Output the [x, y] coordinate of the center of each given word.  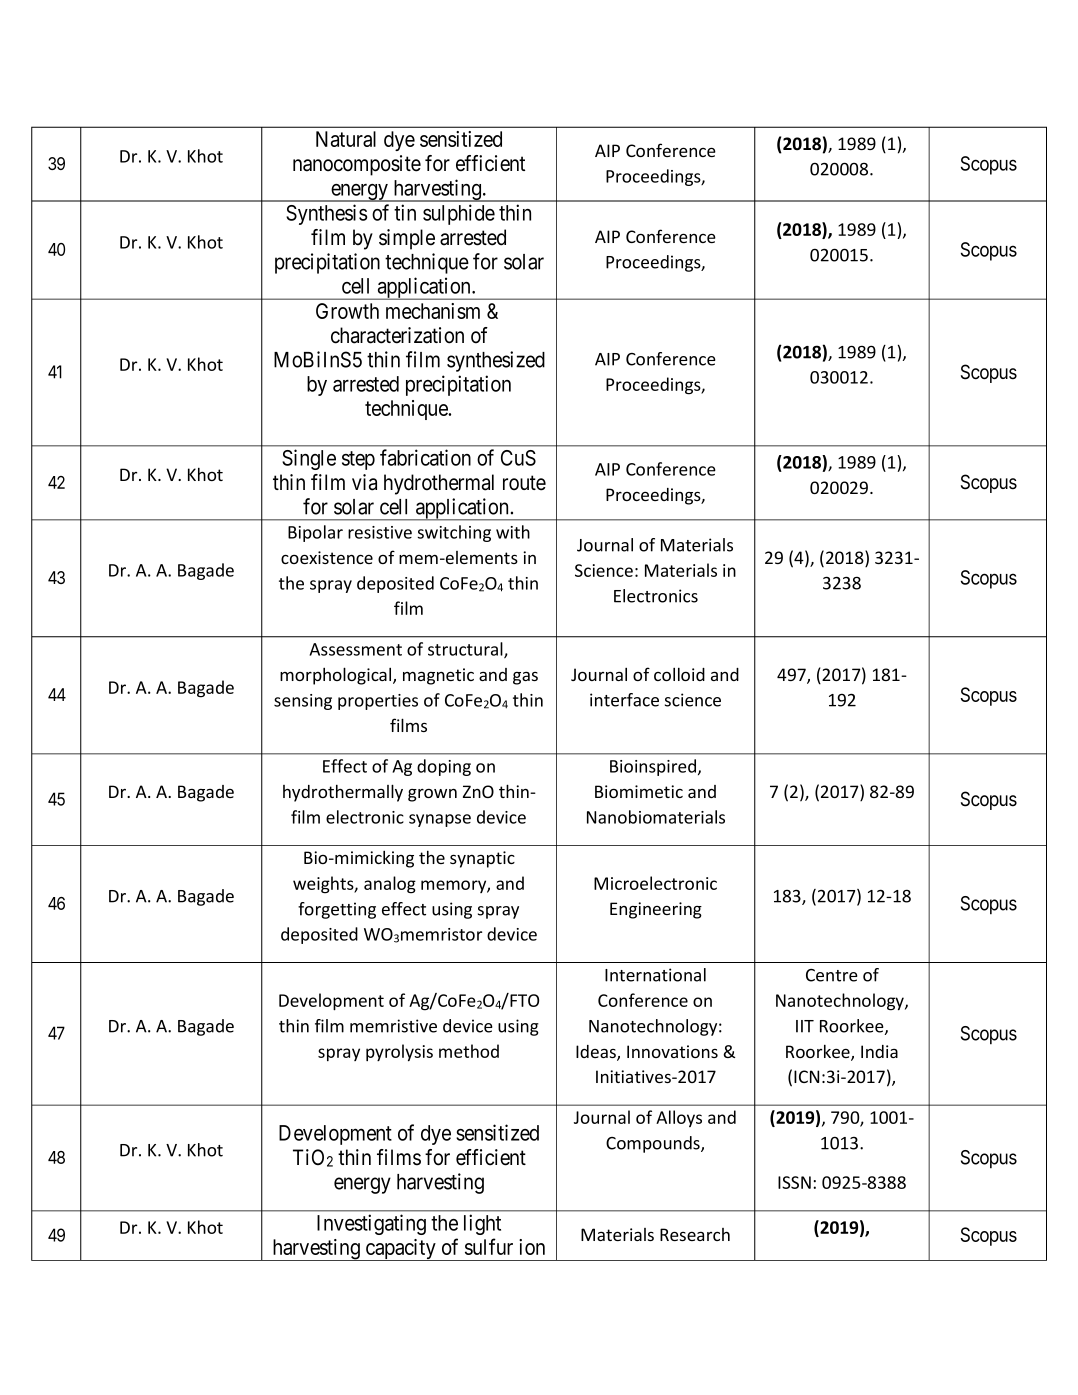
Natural [346, 139]
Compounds [654, 1144]
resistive [380, 532]
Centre [832, 975]
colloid [679, 674]
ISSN [794, 1182]
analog [390, 885]
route [524, 483]
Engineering [656, 910]
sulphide [459, 214]
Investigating [371, 1224]
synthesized [496, 361]
